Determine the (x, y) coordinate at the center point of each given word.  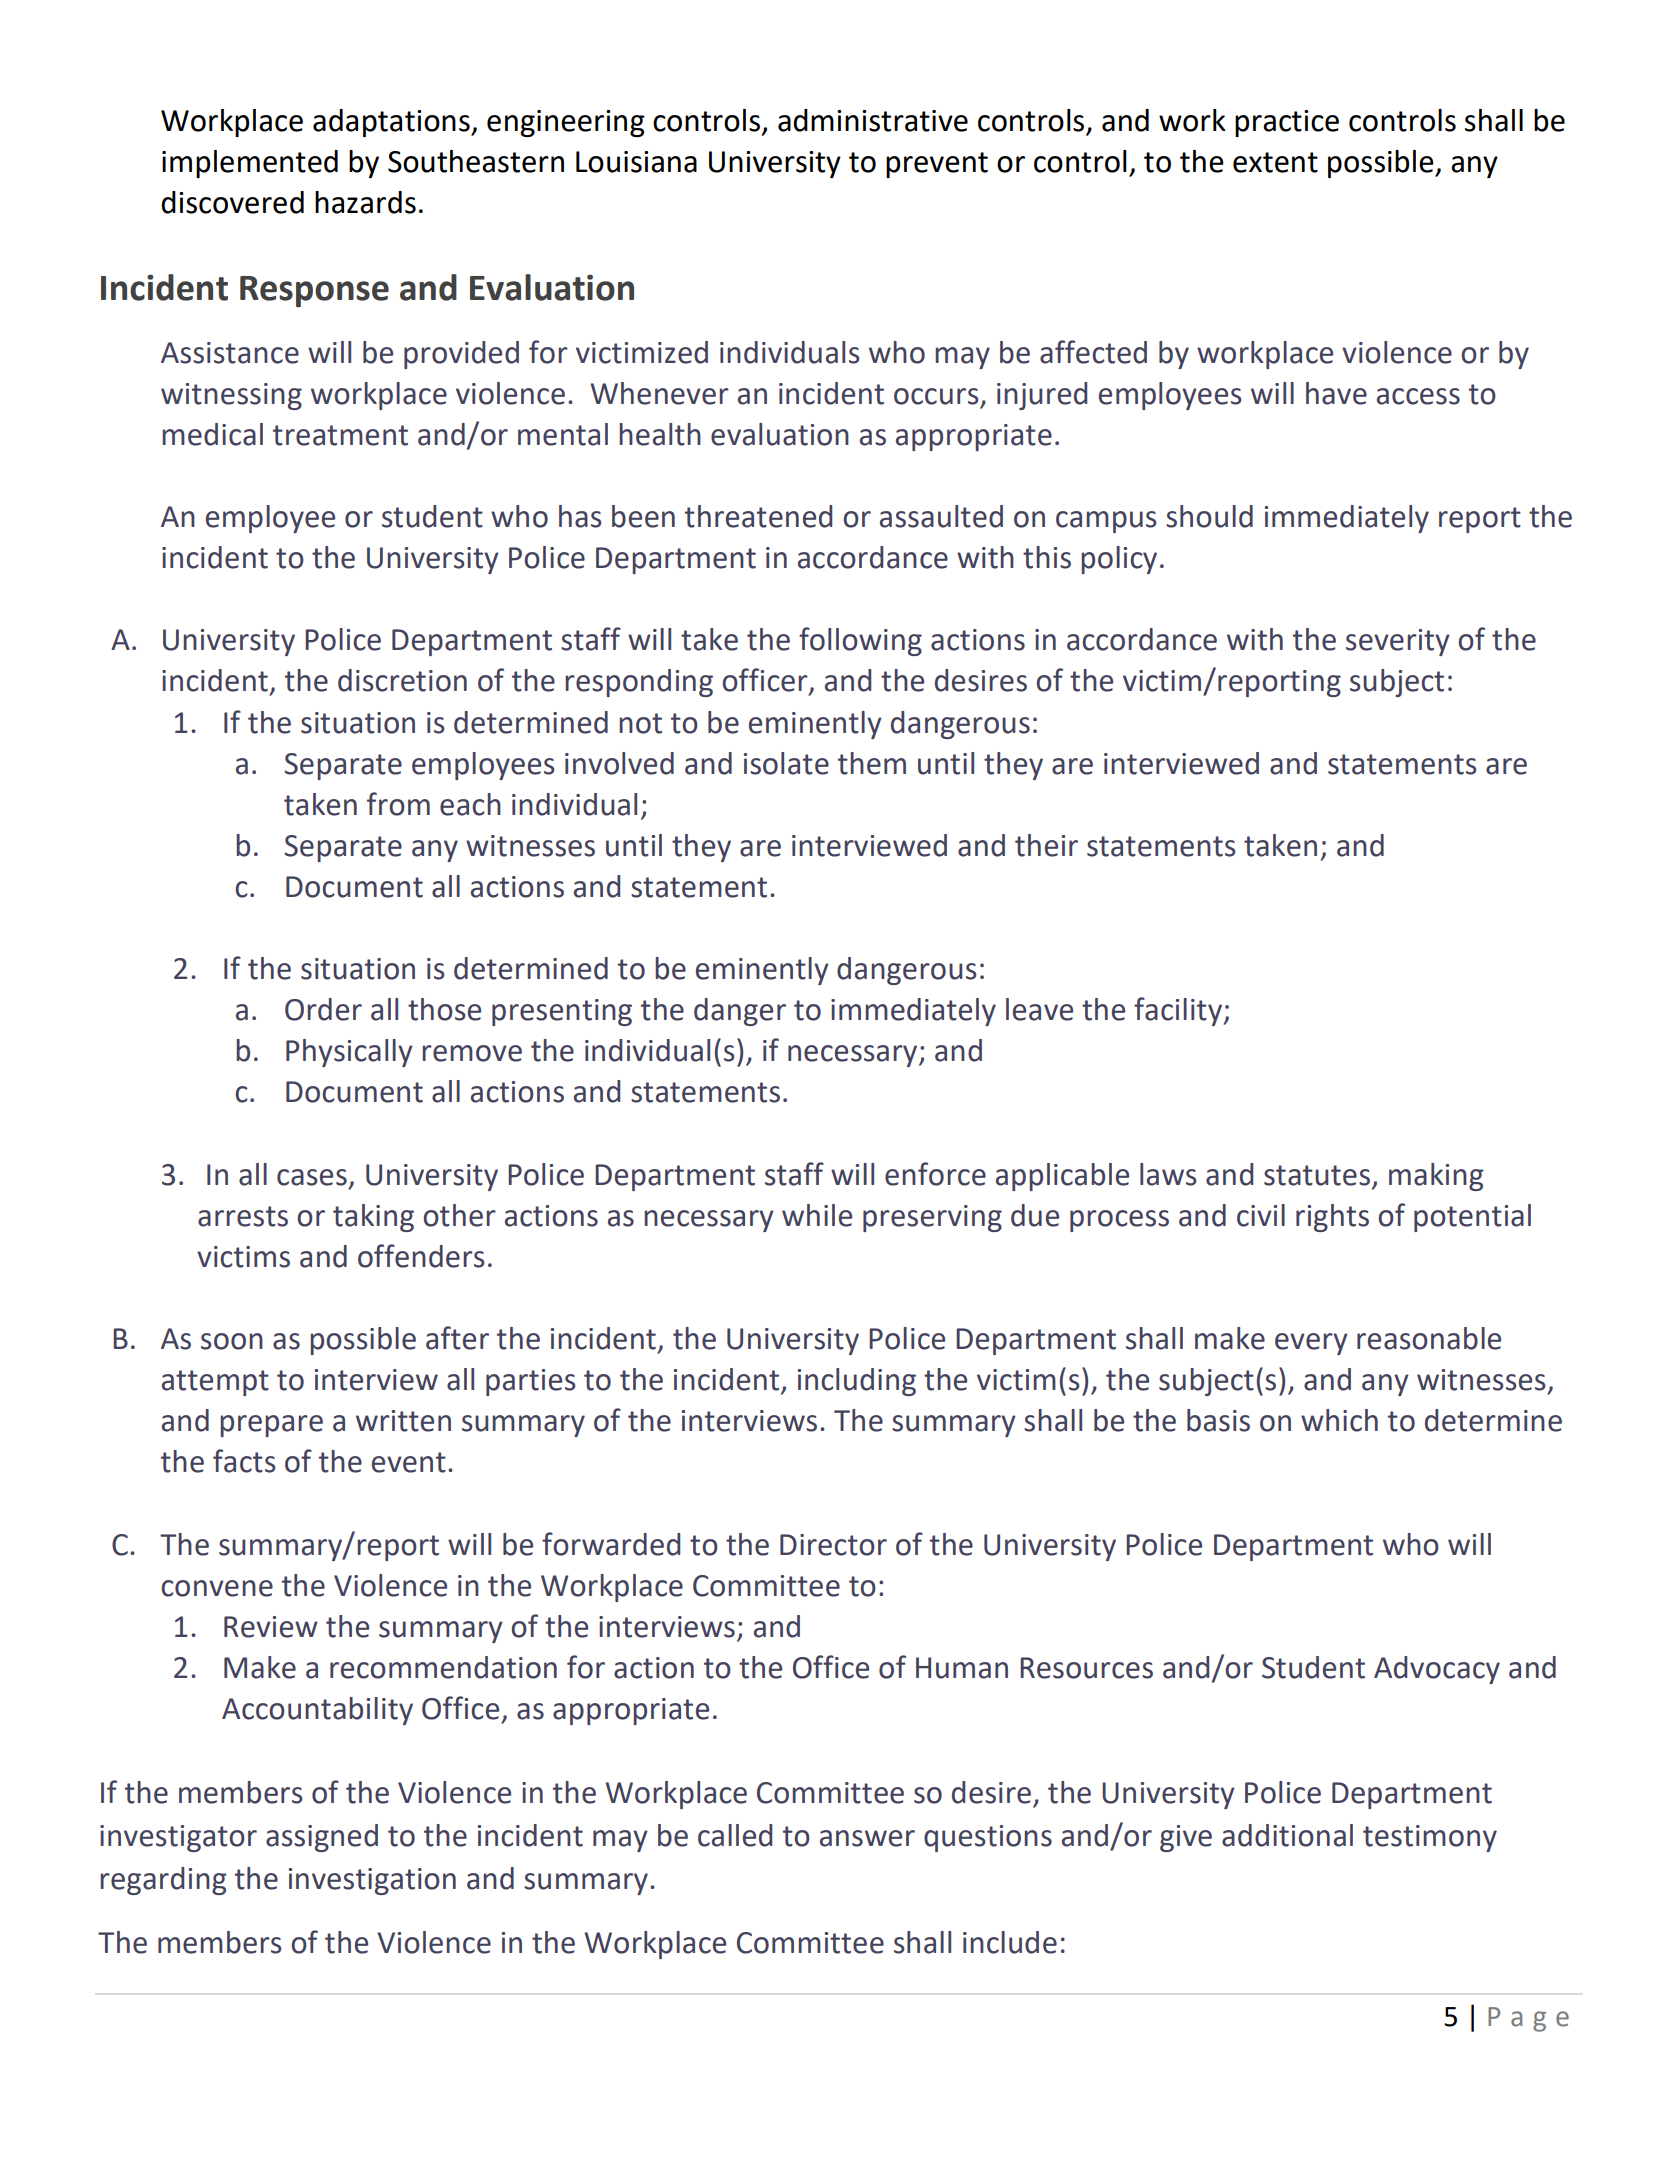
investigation (372, 1881)
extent (1275, 162)
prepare (271, 1426)
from (398, 804)
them (872, 763)
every (1311, 1344)
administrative (873, 120)
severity (1398, 642)
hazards (365, 202)
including (857, 1382)
